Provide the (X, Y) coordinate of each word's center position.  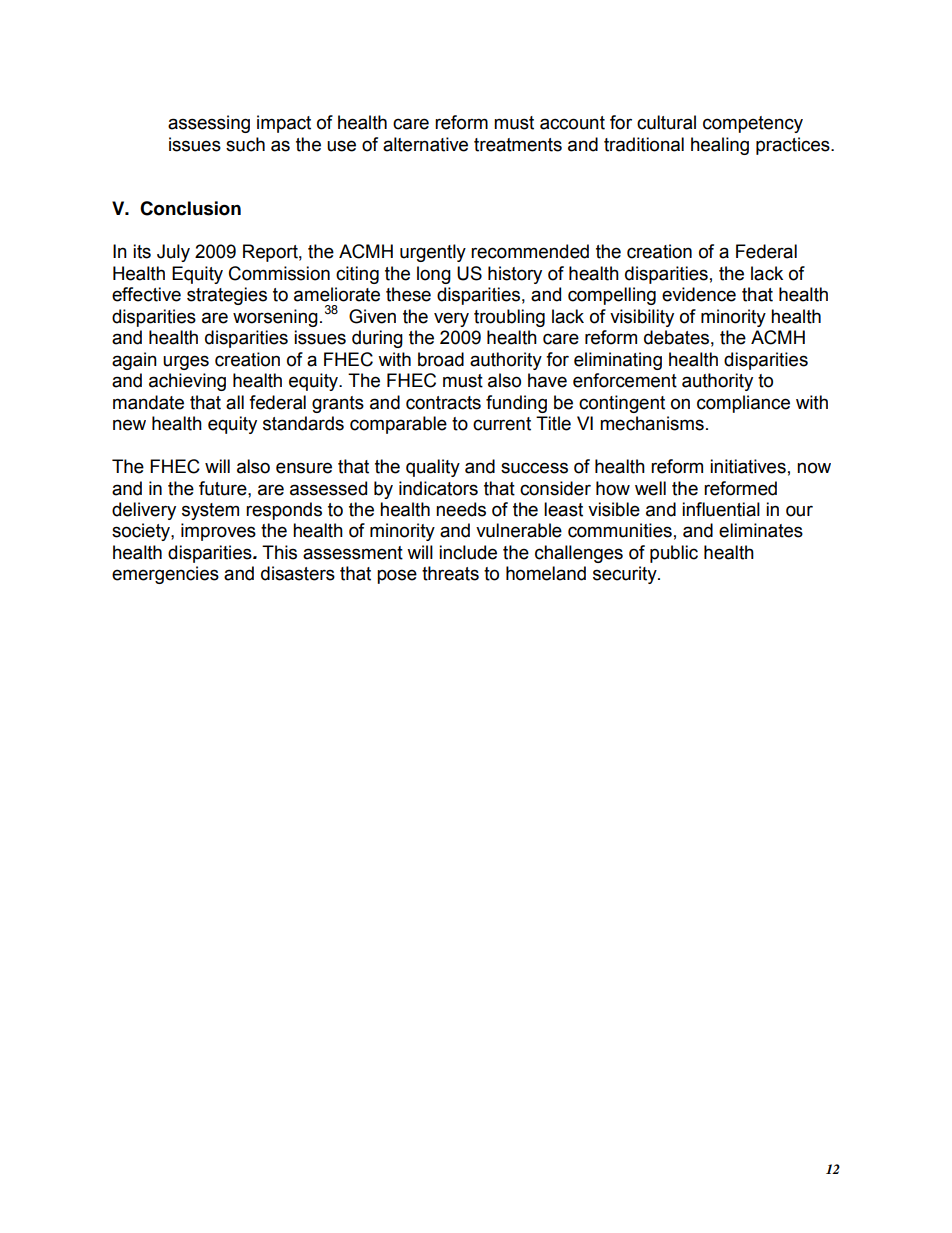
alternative (425, 144)
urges (186, 362)
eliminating (618, 361)
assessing (209, 124)
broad (441, 359)
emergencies (165, 575)
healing (720, 146)
